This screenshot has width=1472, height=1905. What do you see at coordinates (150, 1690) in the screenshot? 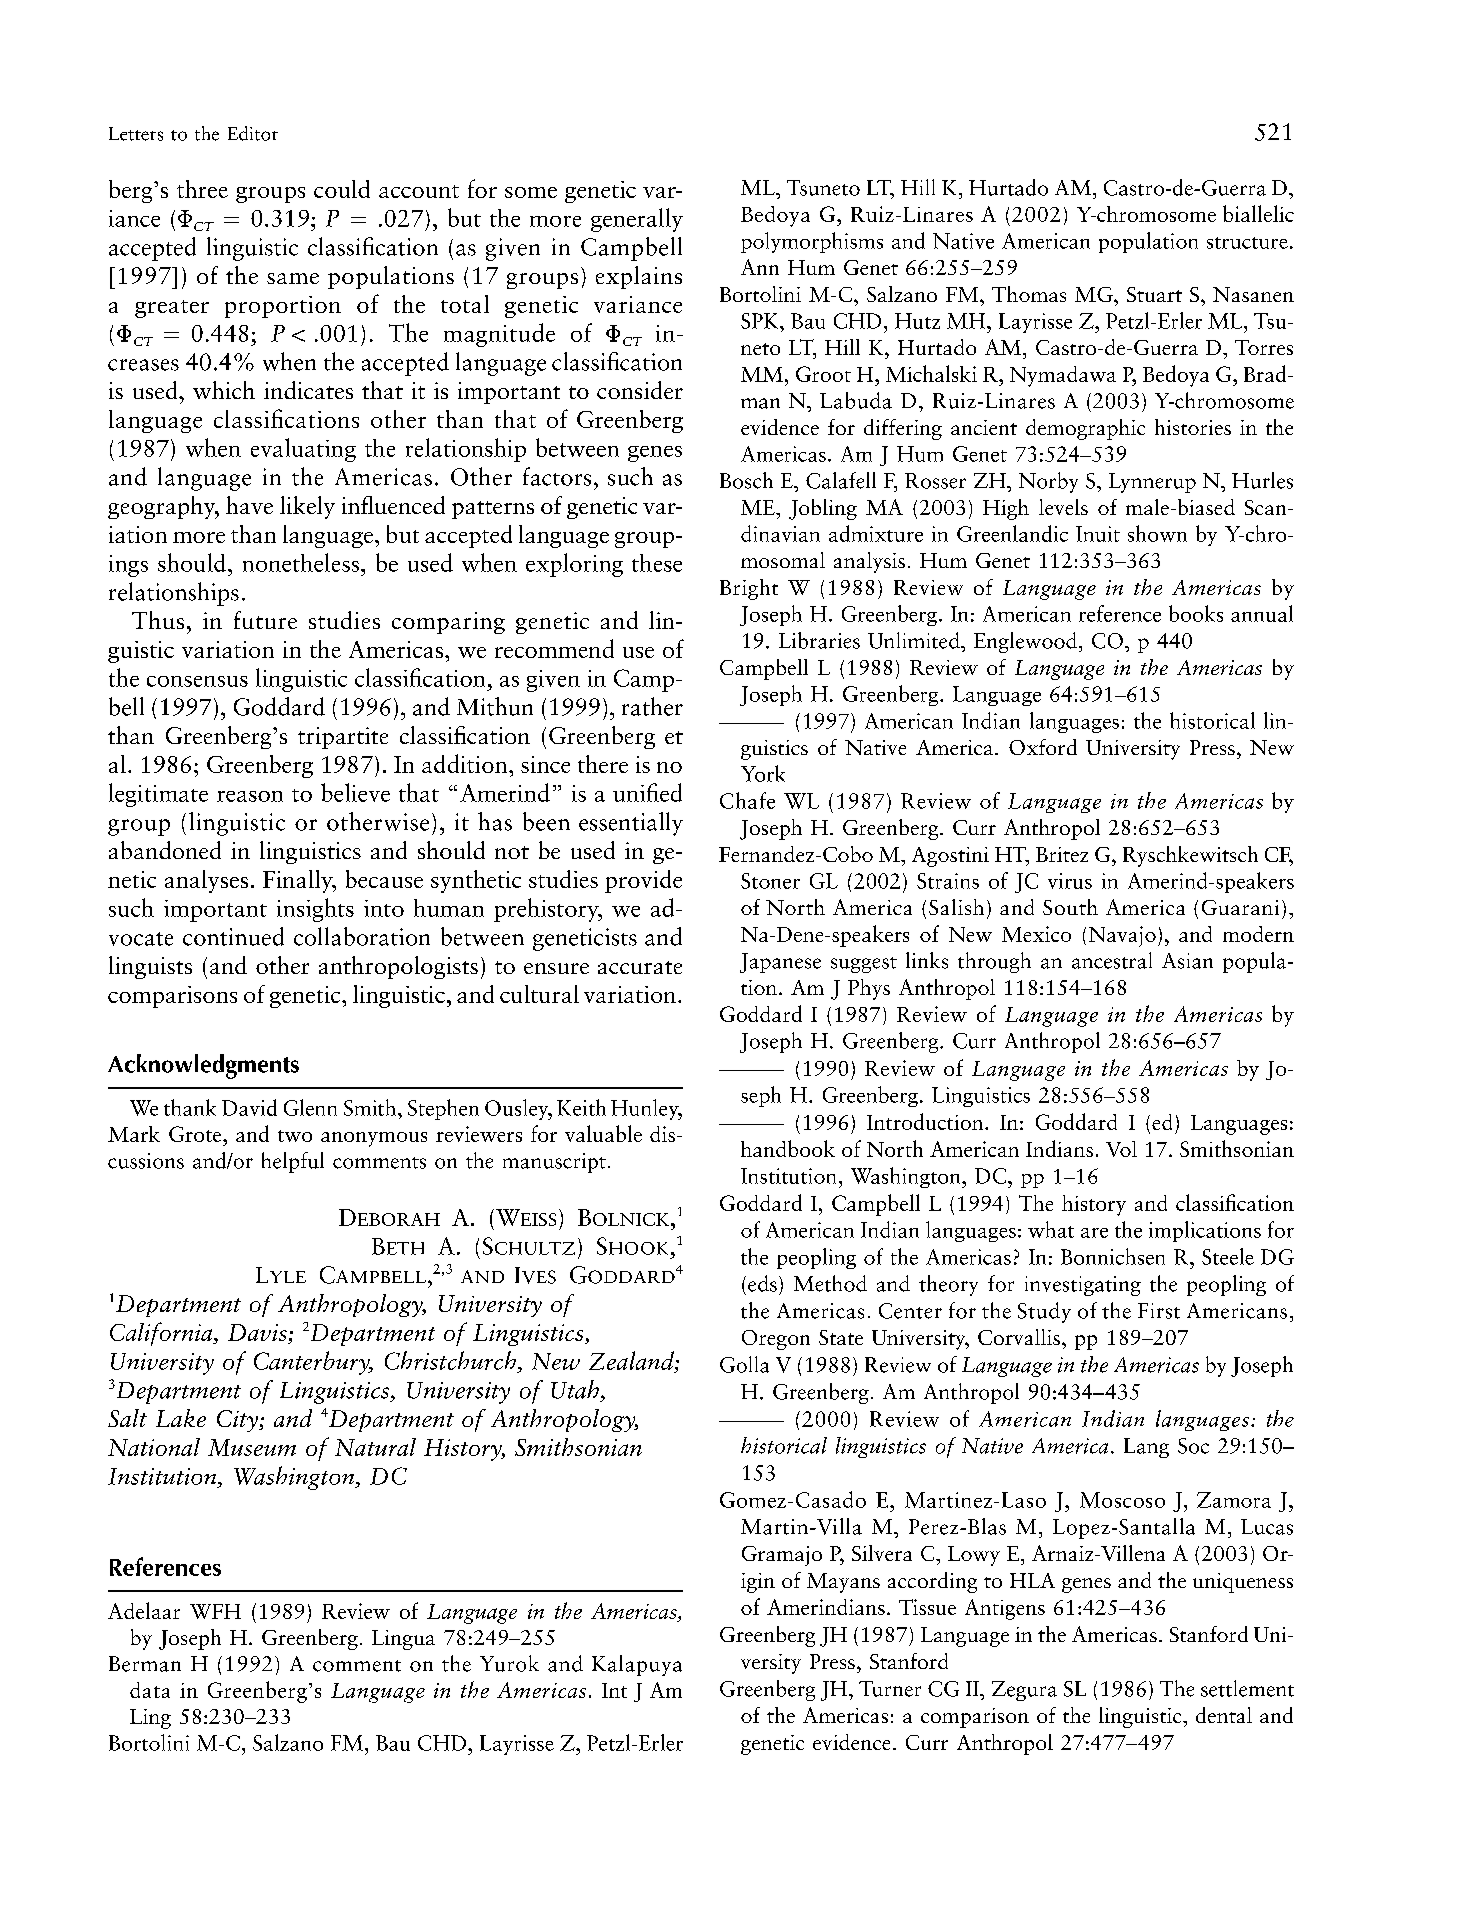
I see `data` at bounding box center [150, 1690].
